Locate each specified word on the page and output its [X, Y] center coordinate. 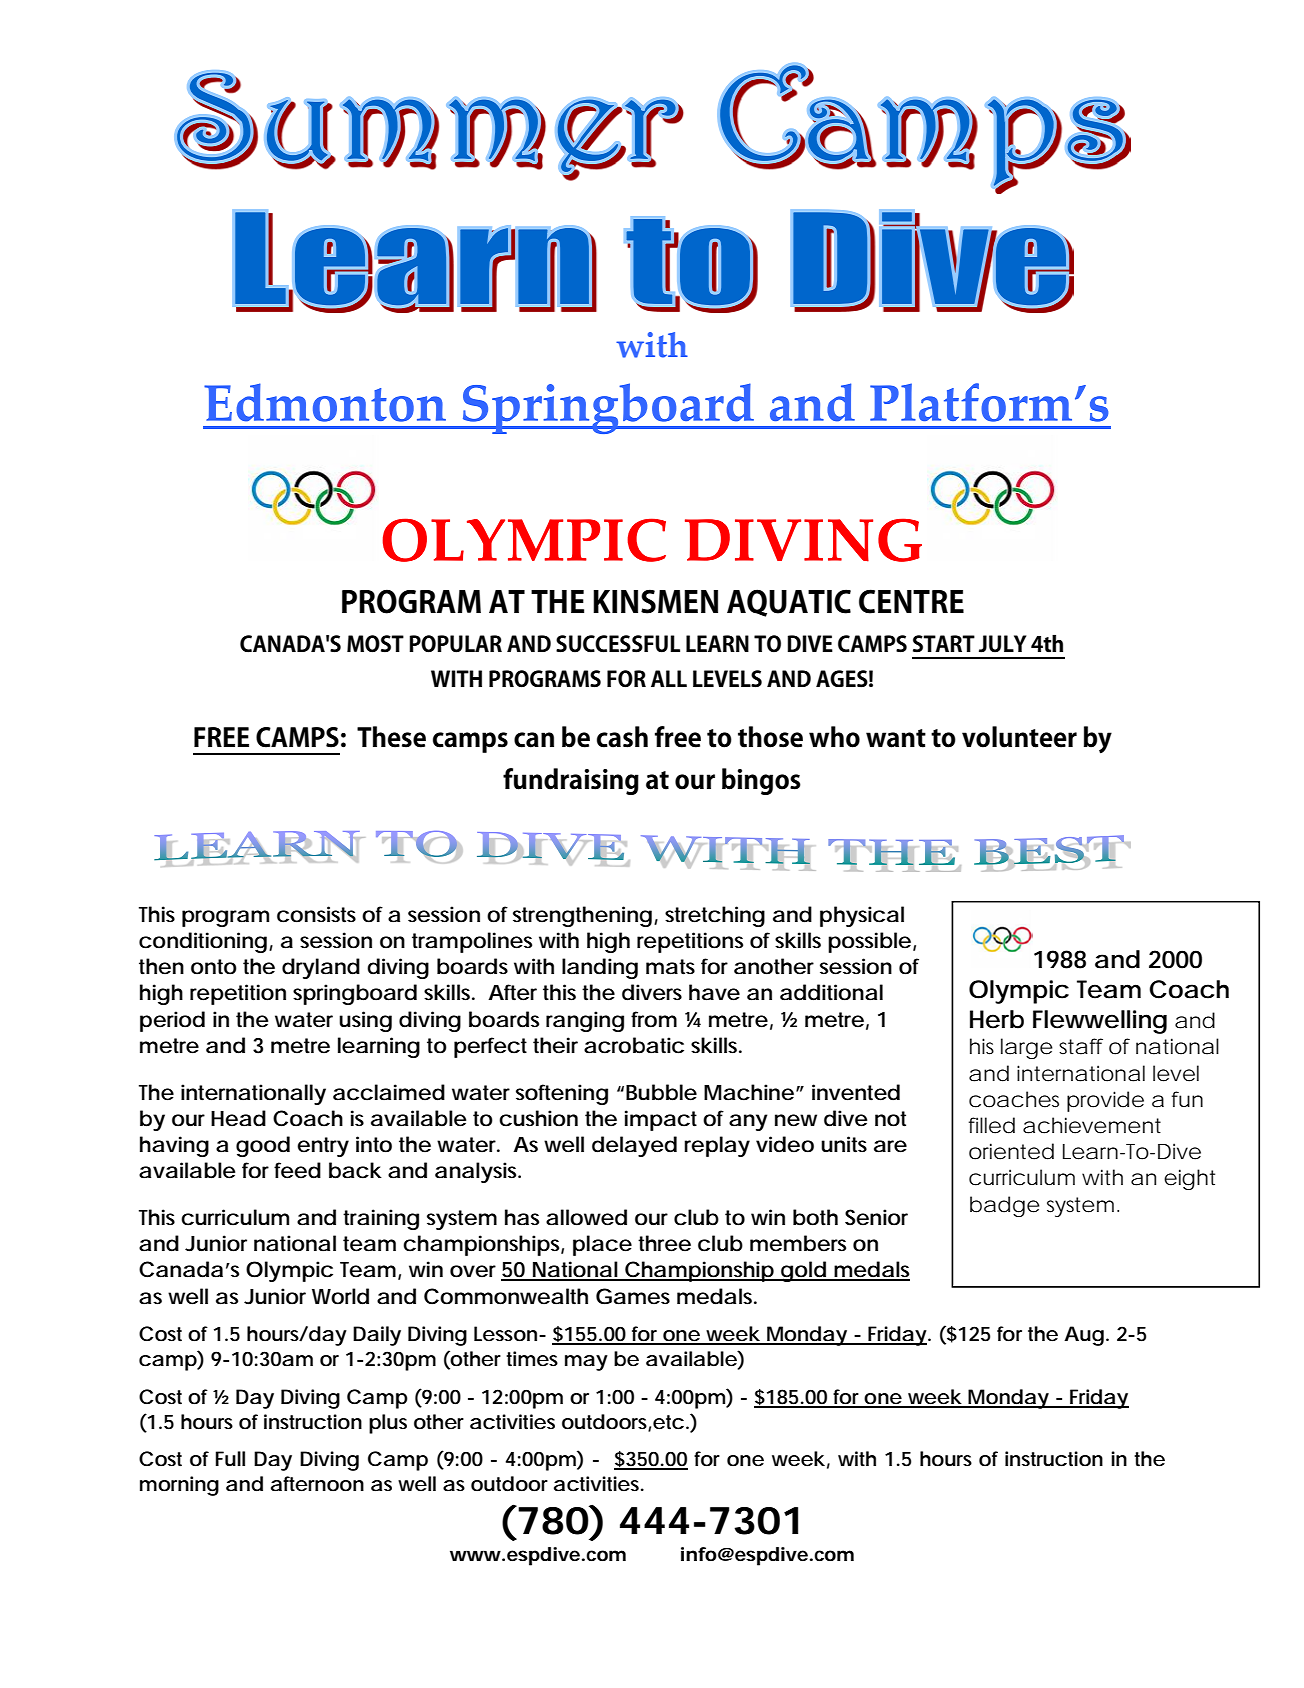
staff [1081, 1046]
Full [230, 1458]
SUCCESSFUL [618, 644]
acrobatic [634, 1045]
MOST [375, 644]
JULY [1002, 644]
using [365, 1021]
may [586, 1363]
